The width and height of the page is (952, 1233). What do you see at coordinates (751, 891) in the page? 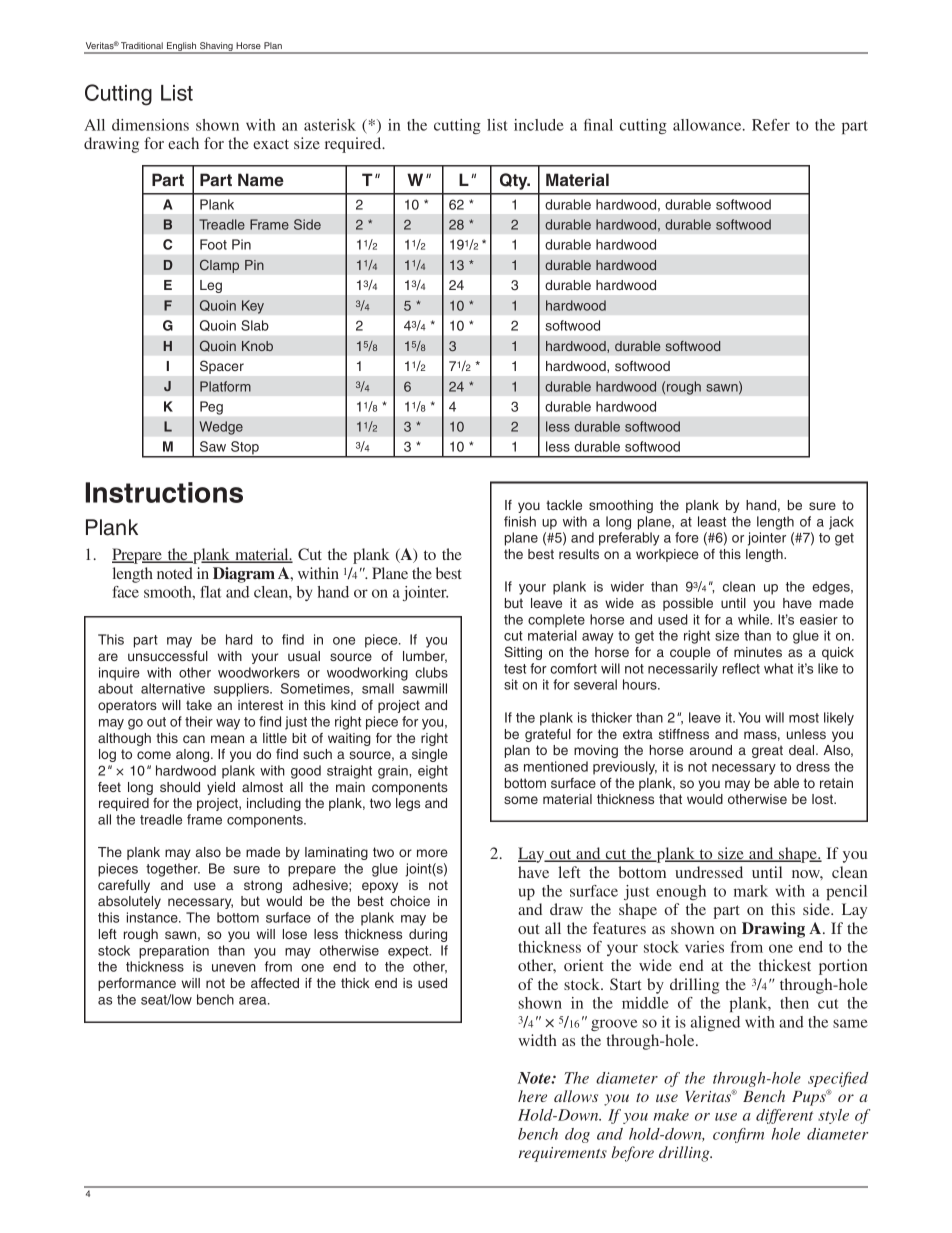
I see `mark` at bounding box center [751, 891].
